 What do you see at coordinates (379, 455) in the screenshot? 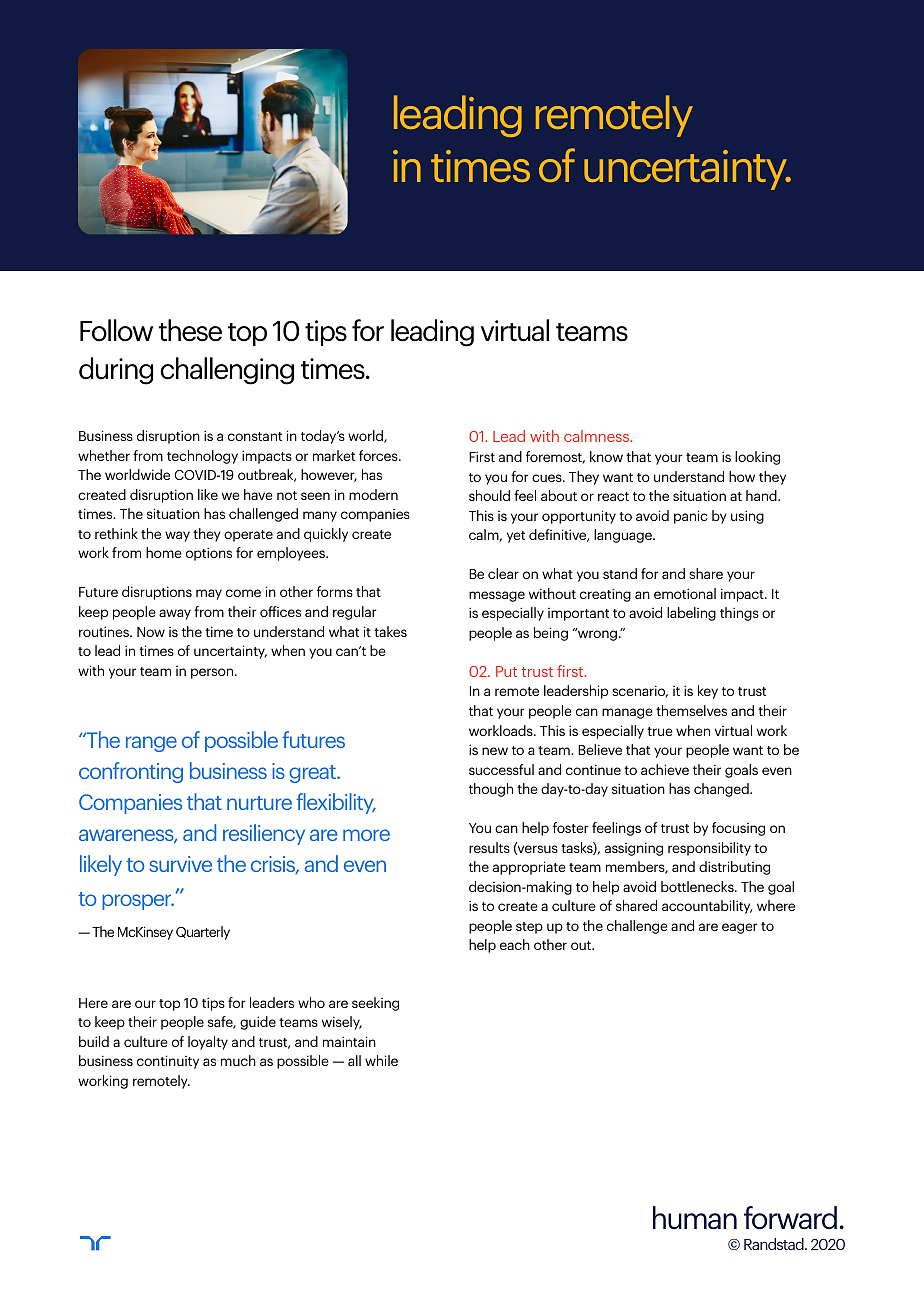
I see `forces` at bounding box center [379, 455].
